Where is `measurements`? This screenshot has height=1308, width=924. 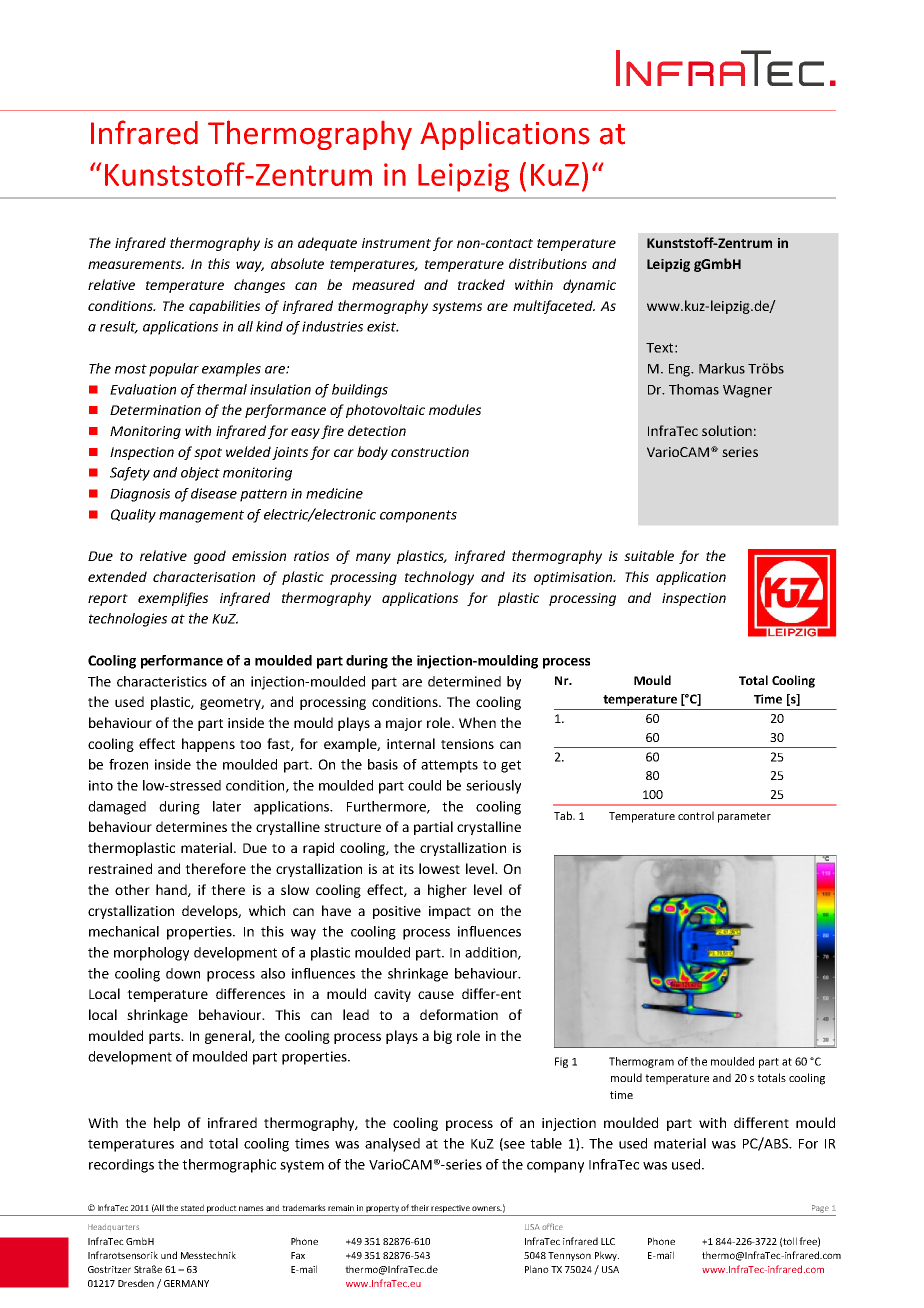
measurements is located at coordinates (136, 264).
